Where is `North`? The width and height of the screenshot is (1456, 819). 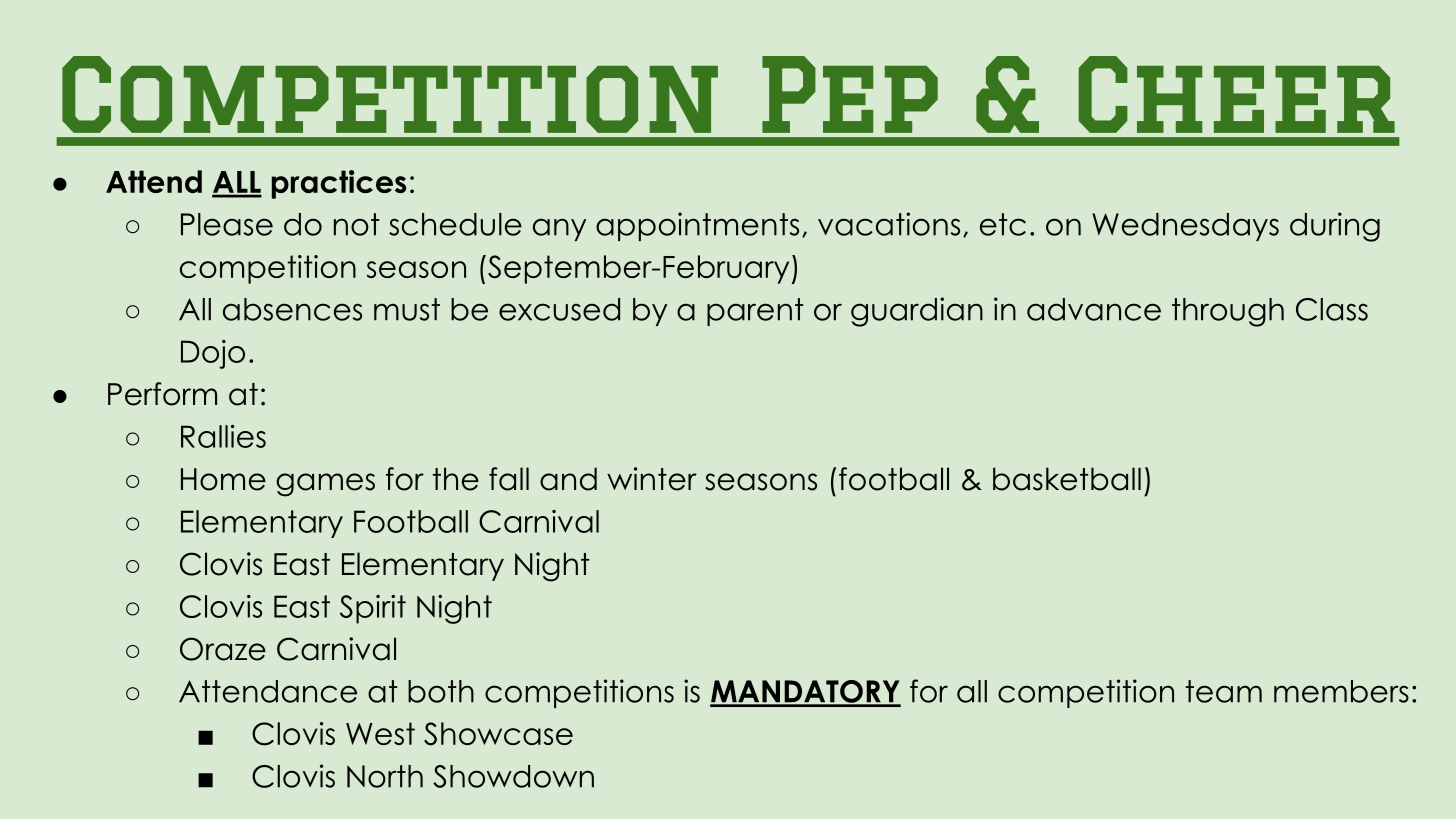 North is located at coordinates (385, 776).
